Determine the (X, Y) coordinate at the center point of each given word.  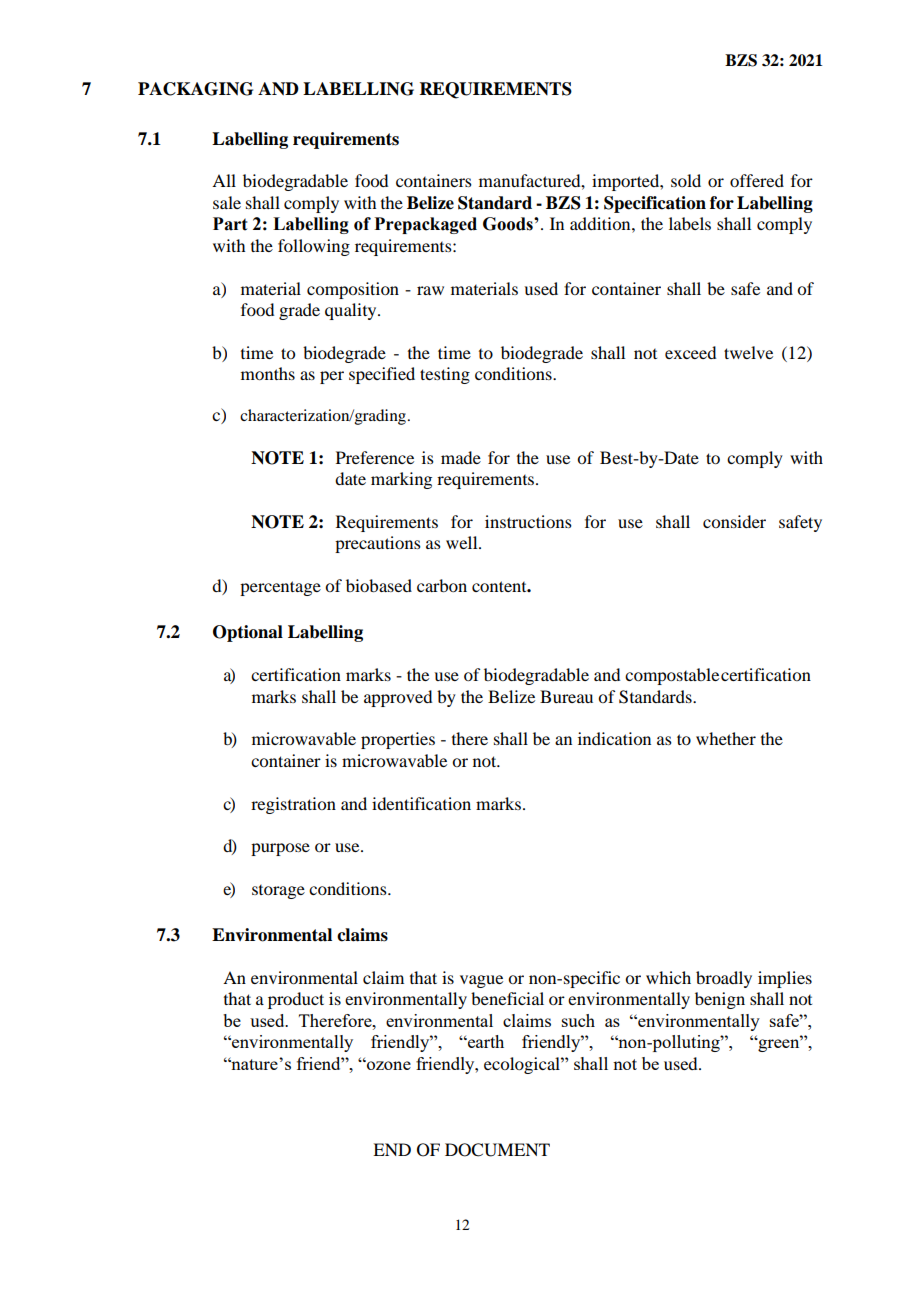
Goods (509, 224)
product (296, 1000)
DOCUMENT (497, 1150)
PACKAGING (195, 89)
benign (720, 1000)
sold (686, 180)
